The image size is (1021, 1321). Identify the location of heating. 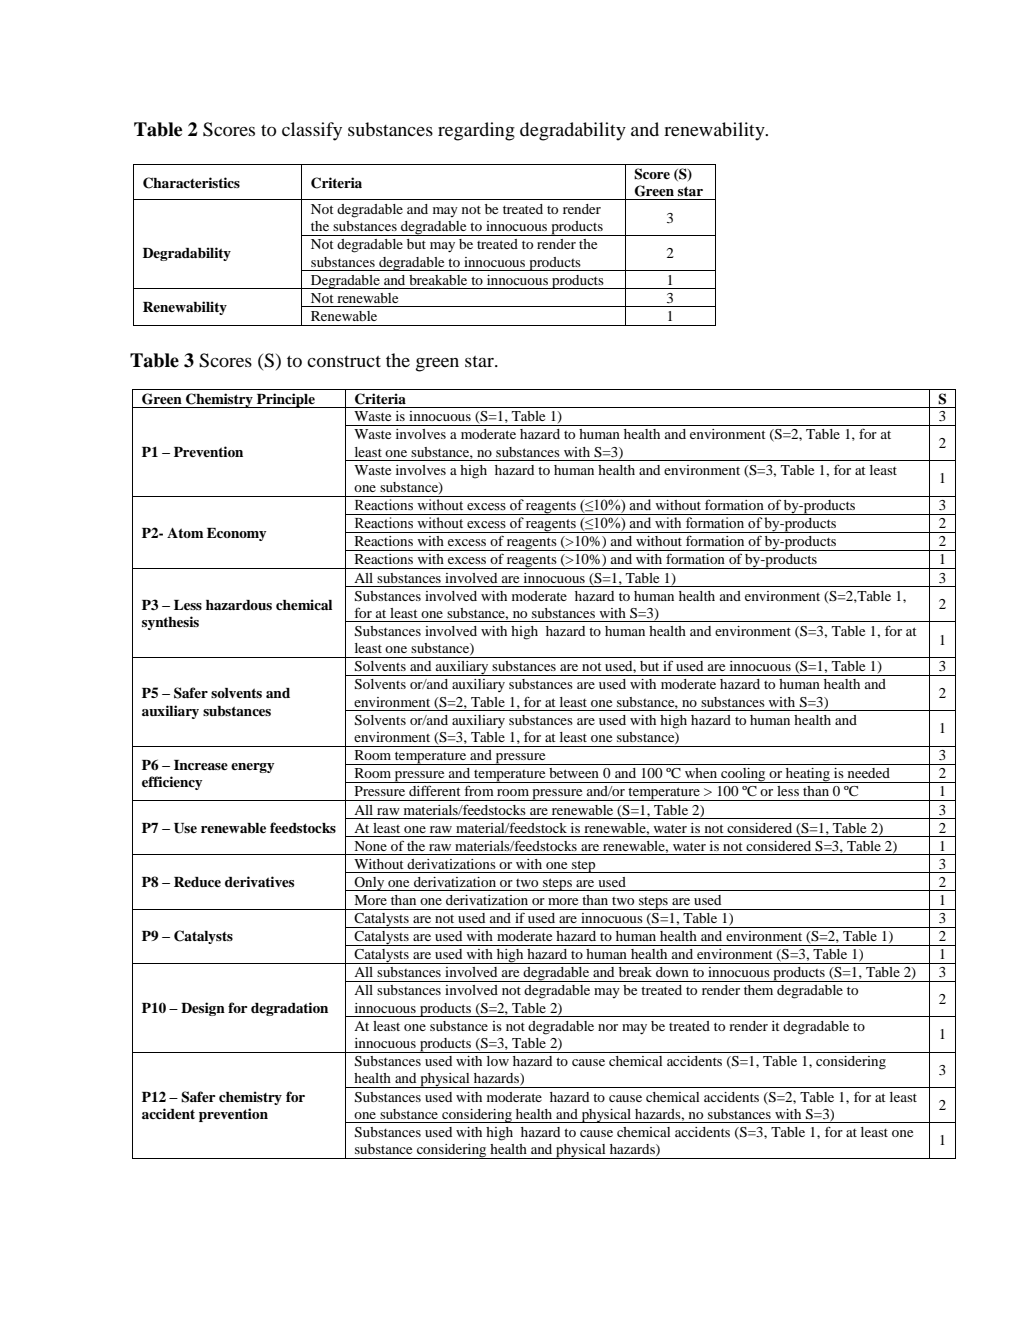
(808, 775).
